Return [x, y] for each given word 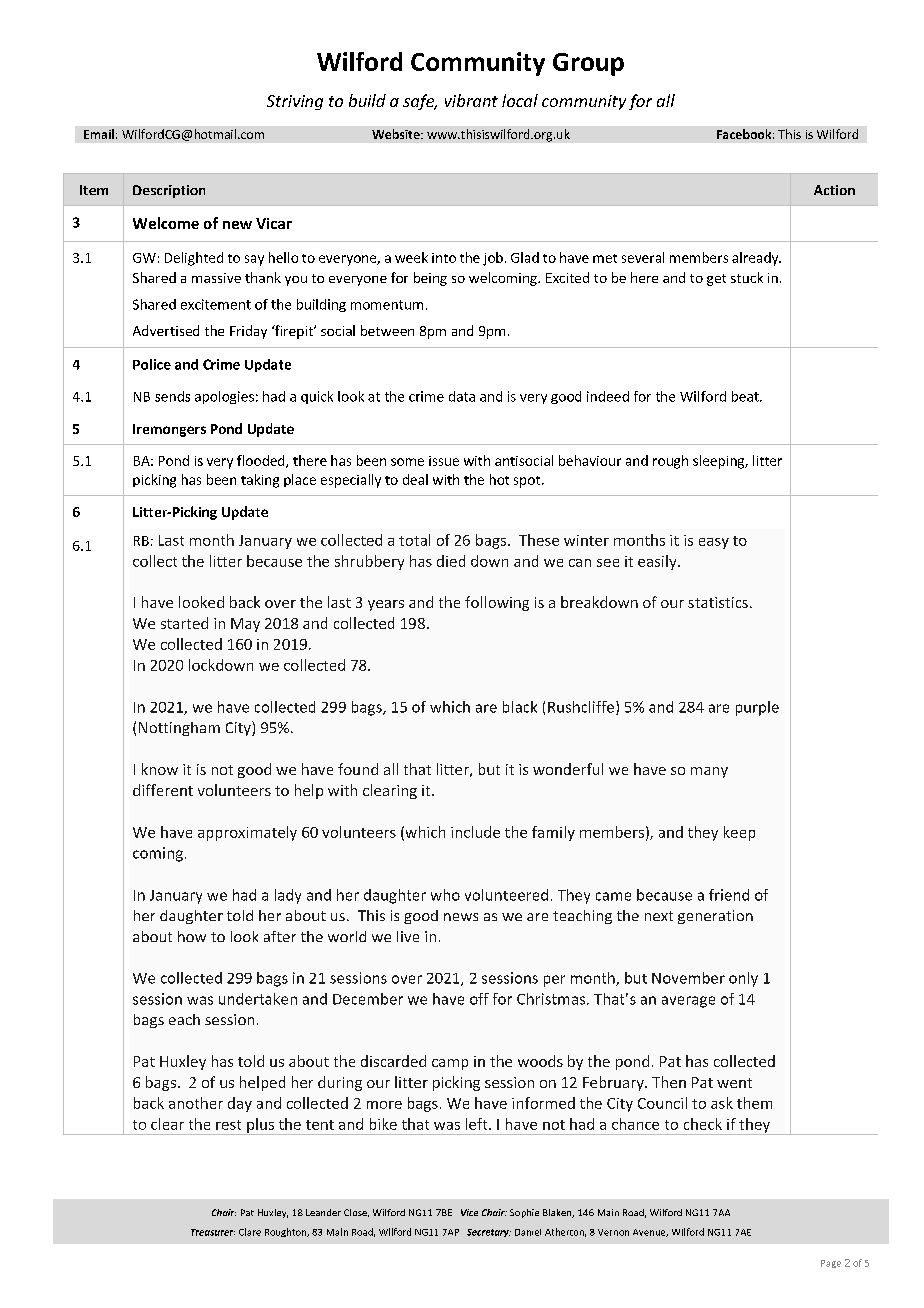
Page [831, 1264]
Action [834, 190]
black [520, 707]
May [245, 625]
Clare [250, 1232]
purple [757, 708]
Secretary [489, 1233]
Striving [295, 102]
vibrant [471, 100]
